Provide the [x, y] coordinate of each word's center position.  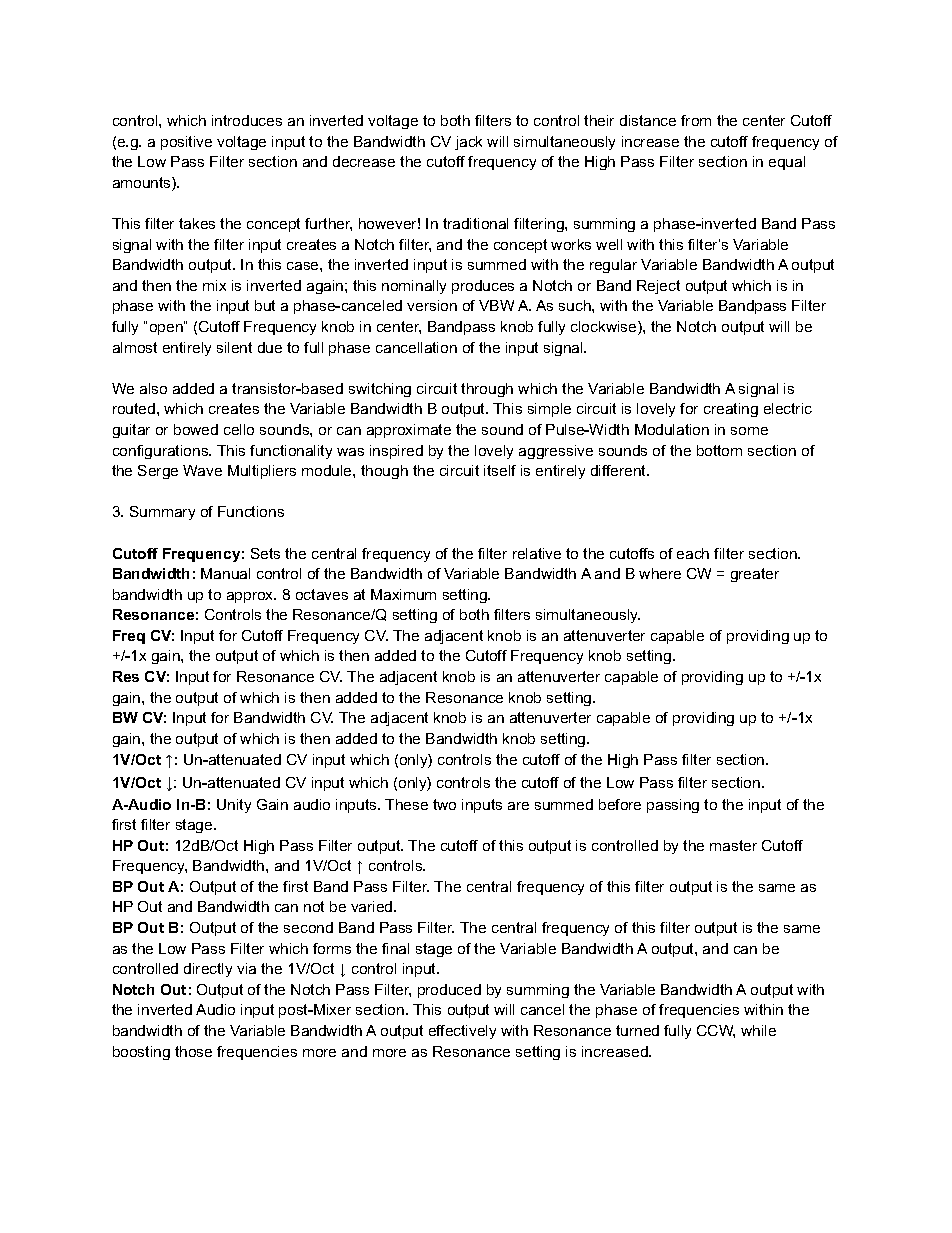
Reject [658, 287]
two [444, 804]
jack [468, 143]
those [193, 1051]
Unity [234, 806]
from [696, 120]
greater [755, 575]
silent [234, 347]
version [432, 305]
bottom [719, 450]
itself [500, 470]
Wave [202, 470]
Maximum [403, 594]
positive [186, 143]
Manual [225, 573]
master [733, 845]
